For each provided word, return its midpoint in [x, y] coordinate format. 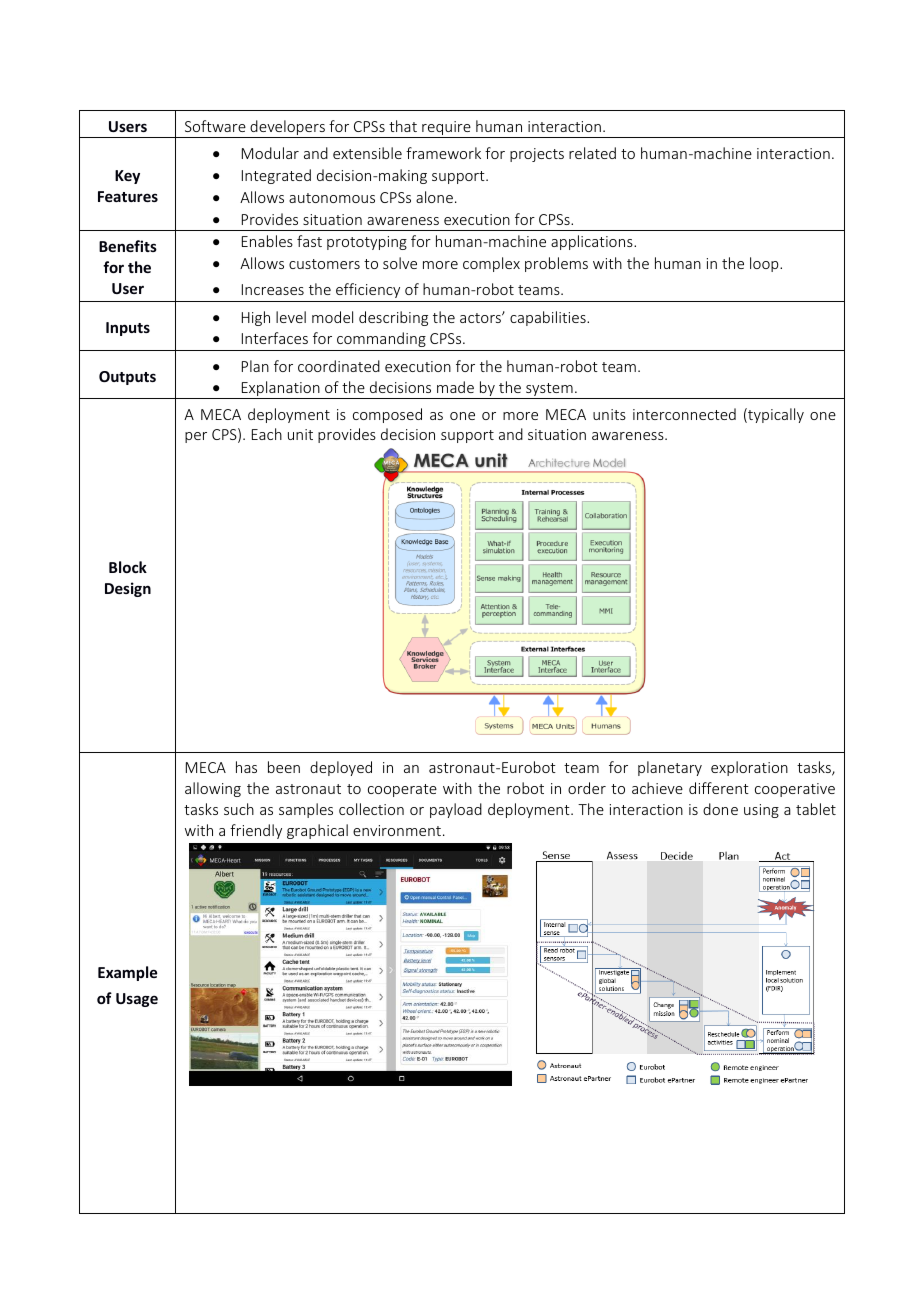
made [455, 387]
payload [456, 810]
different [719, 788]
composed [387, 415]
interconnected [684, 414]
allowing [213, 789]
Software [215, 126]
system [549, 391]
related [592, 153]
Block [128, 567]
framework [443, 153]
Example [127, 973]
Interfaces [275, 338]
